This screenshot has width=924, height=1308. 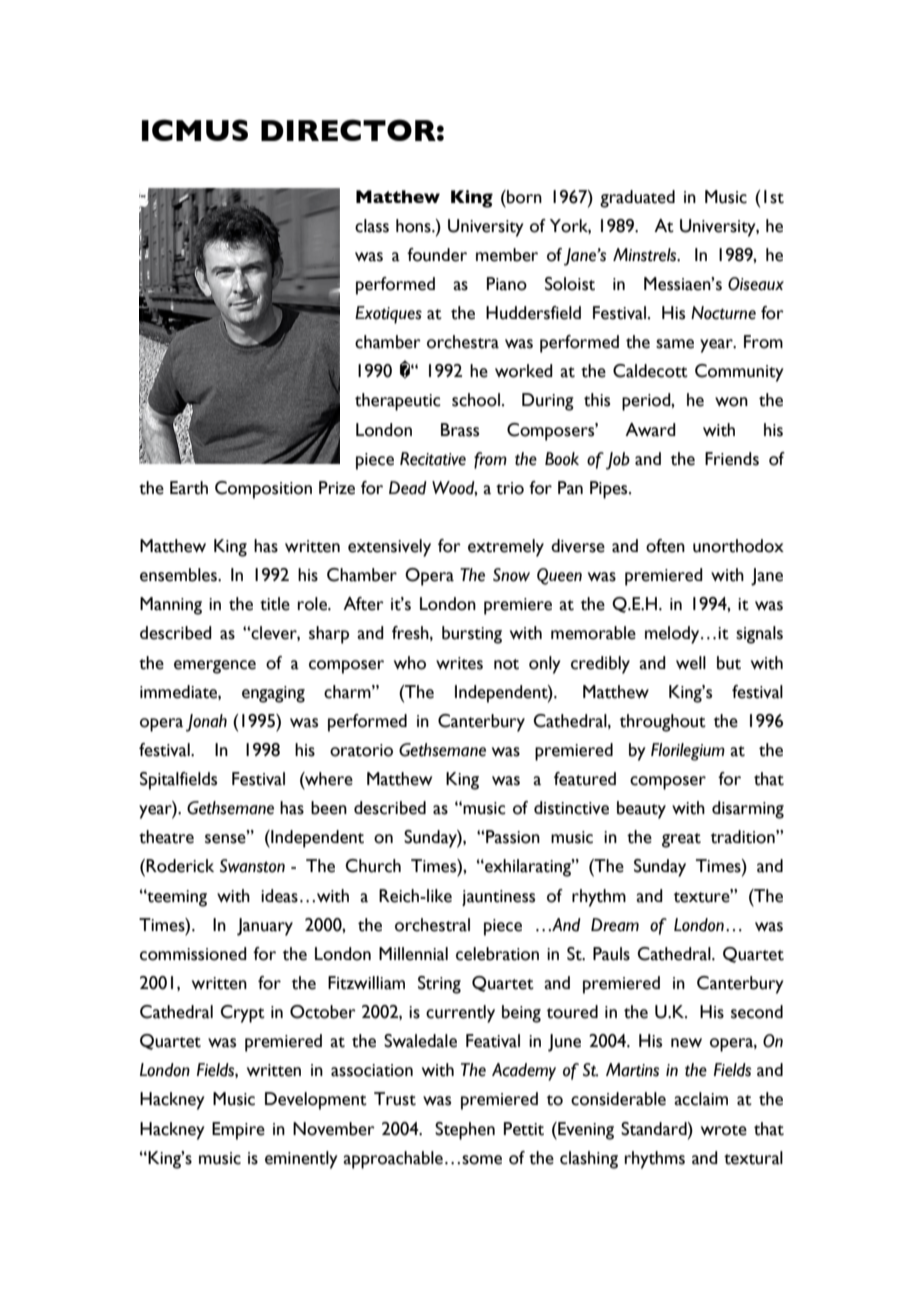 I want to click on graduated, so click(x=637, y=199).
